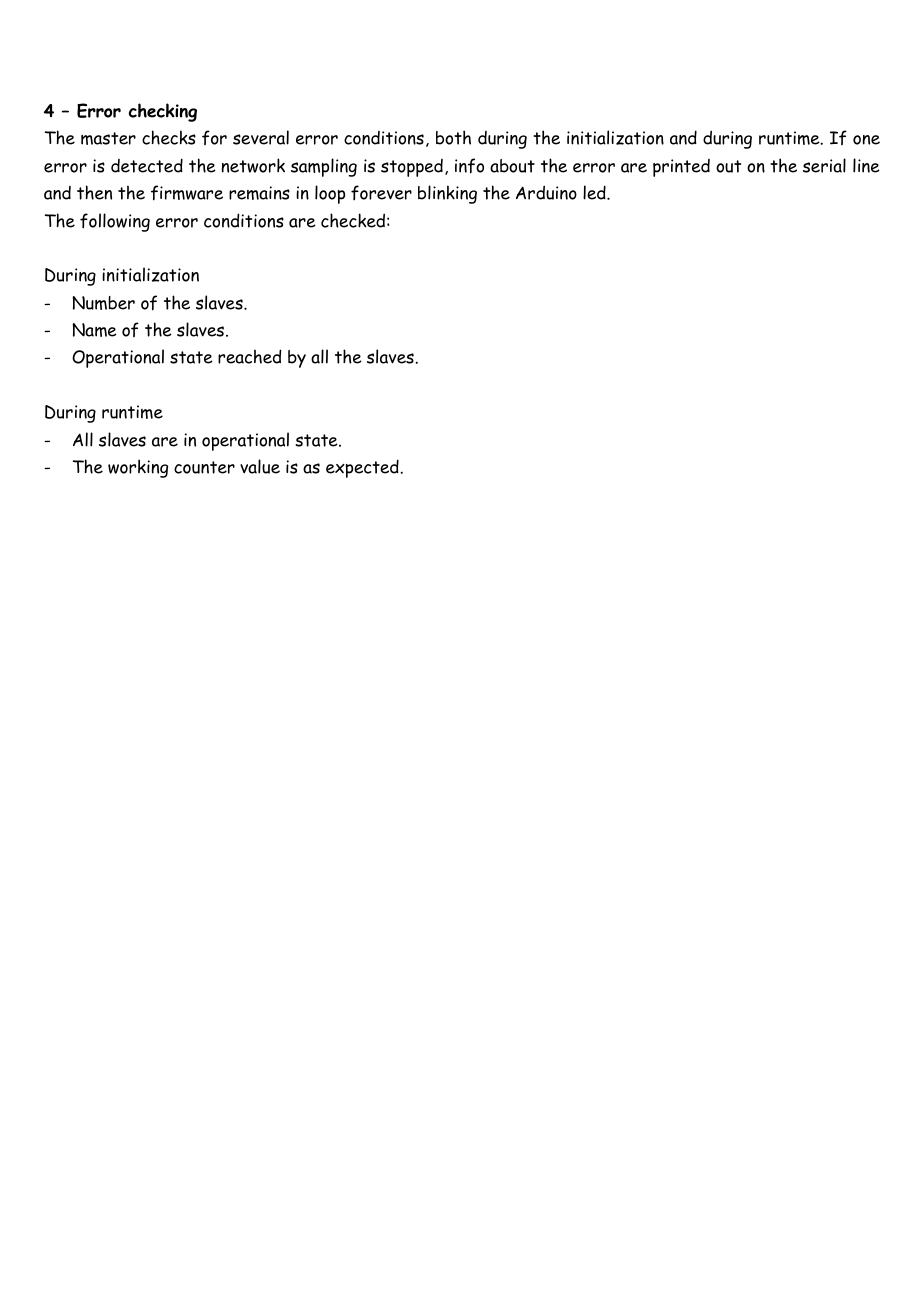  Describe the element at coordinates (103, 303) in the image. I see `Number` at that location.
